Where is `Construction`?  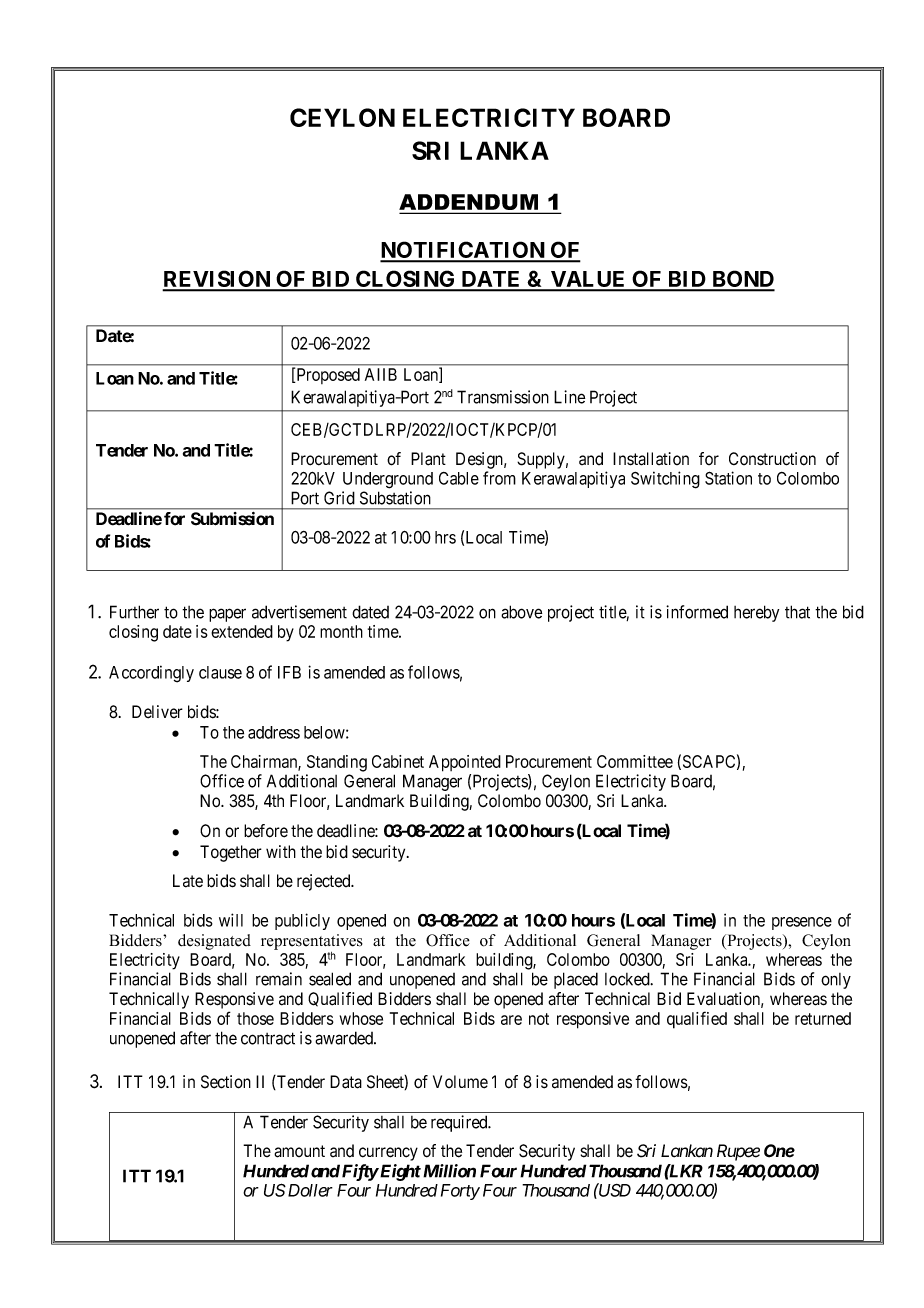
Construction is located at coordinates (772, 459).
